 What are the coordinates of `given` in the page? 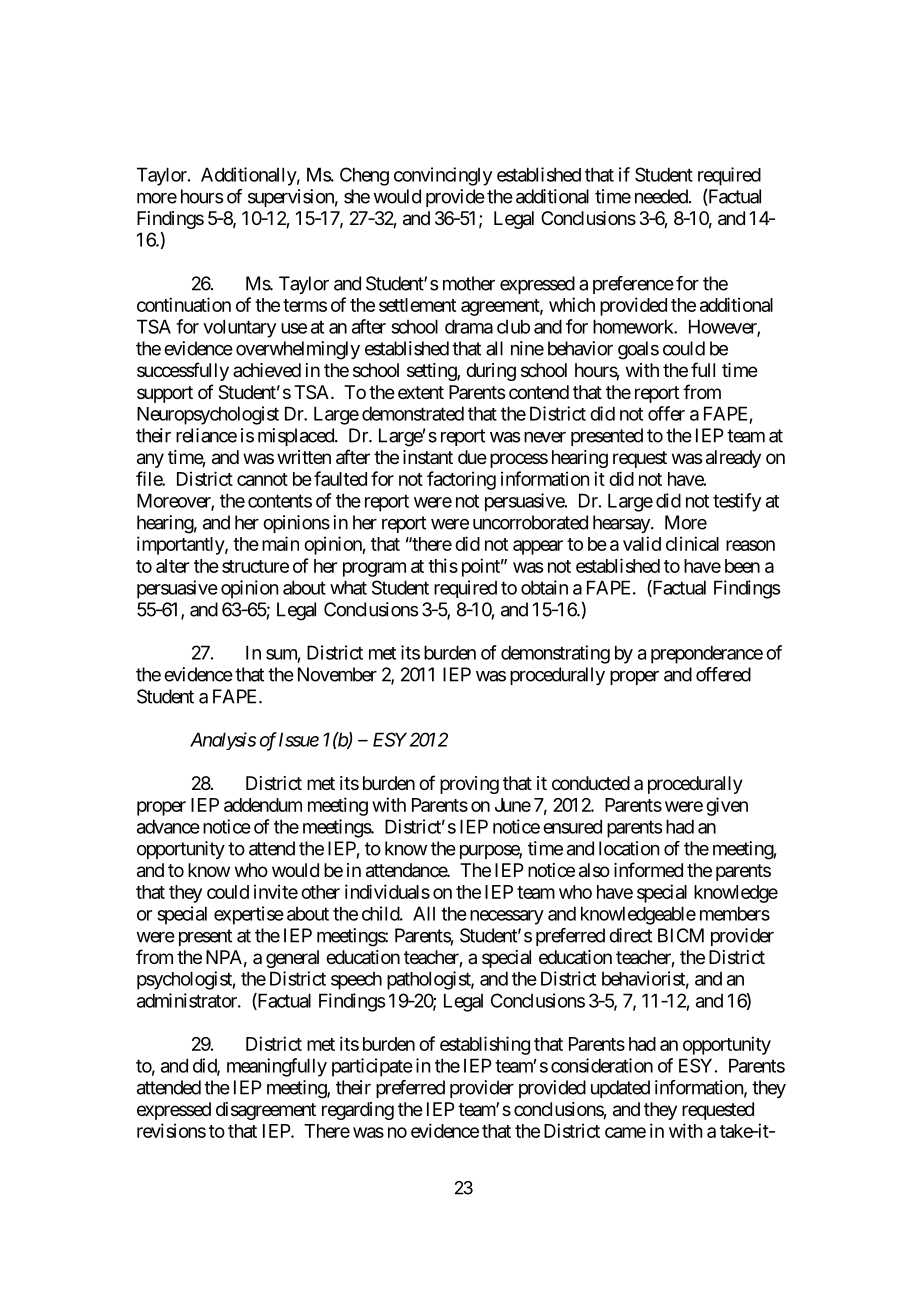 It's located at (727, 806).
